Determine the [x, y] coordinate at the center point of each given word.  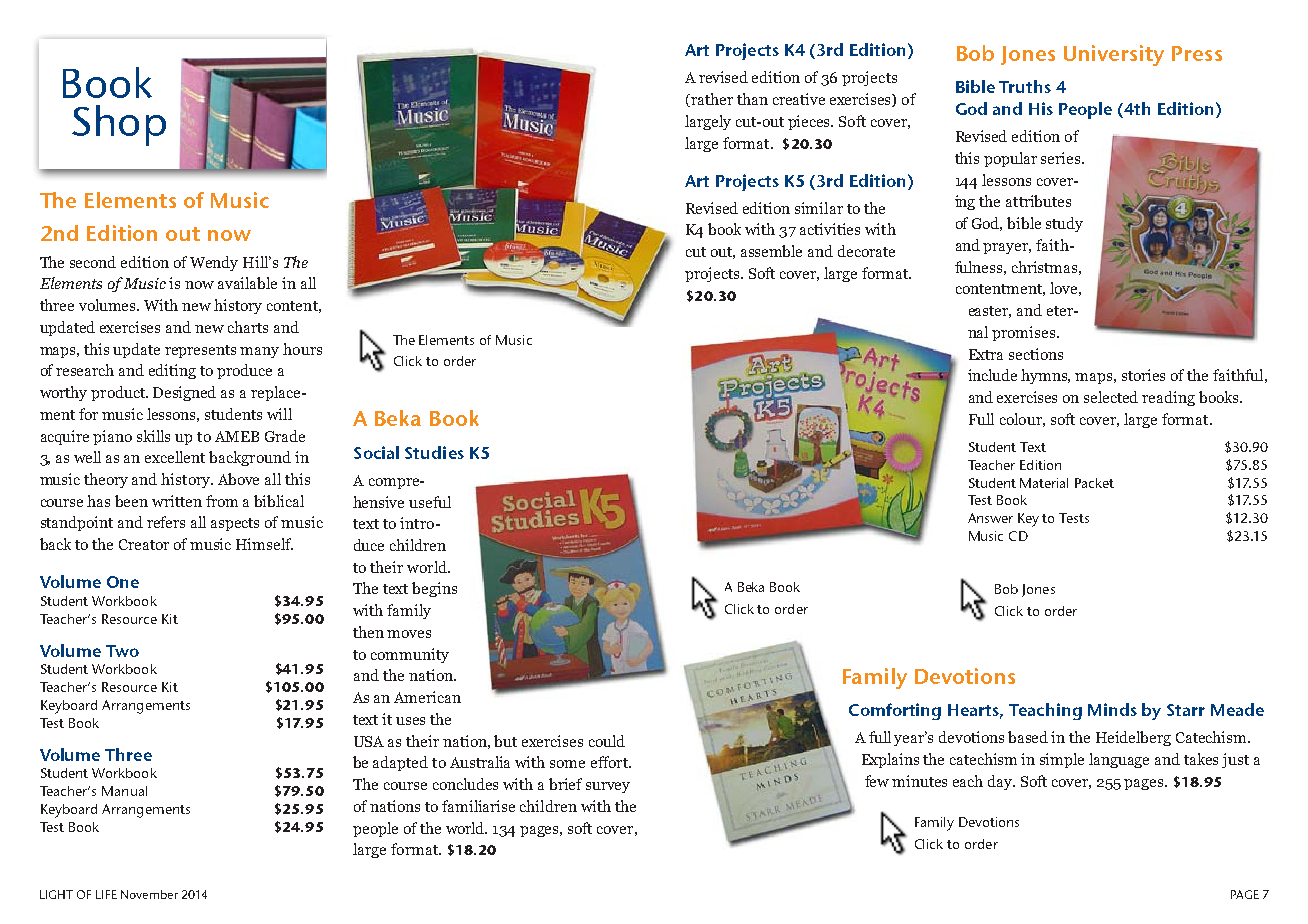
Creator [144, 544]
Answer [990, 518]
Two [122, 651]
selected [1111, 397]
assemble [771, 251]
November [149, 894]
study [1064, 224]
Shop [119, 125]
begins [434, 589]
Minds [1112, 709]
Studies [434, 452]
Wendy [214, 263]
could [607, 741]
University [1114, 55]
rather [711, 100]
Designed [184, 393]
